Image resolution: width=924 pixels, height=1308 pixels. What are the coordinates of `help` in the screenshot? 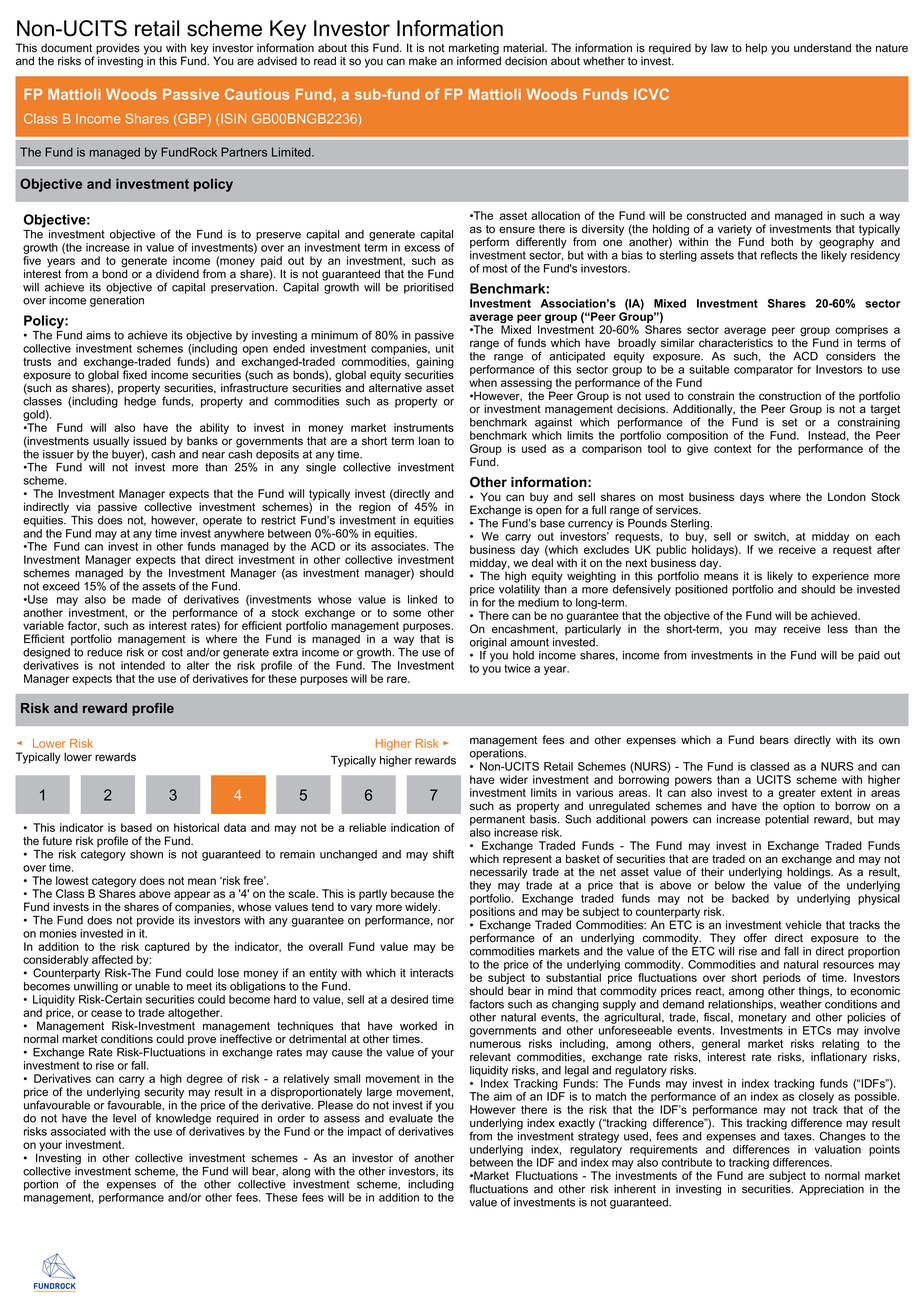 It's located at (756, 49).
